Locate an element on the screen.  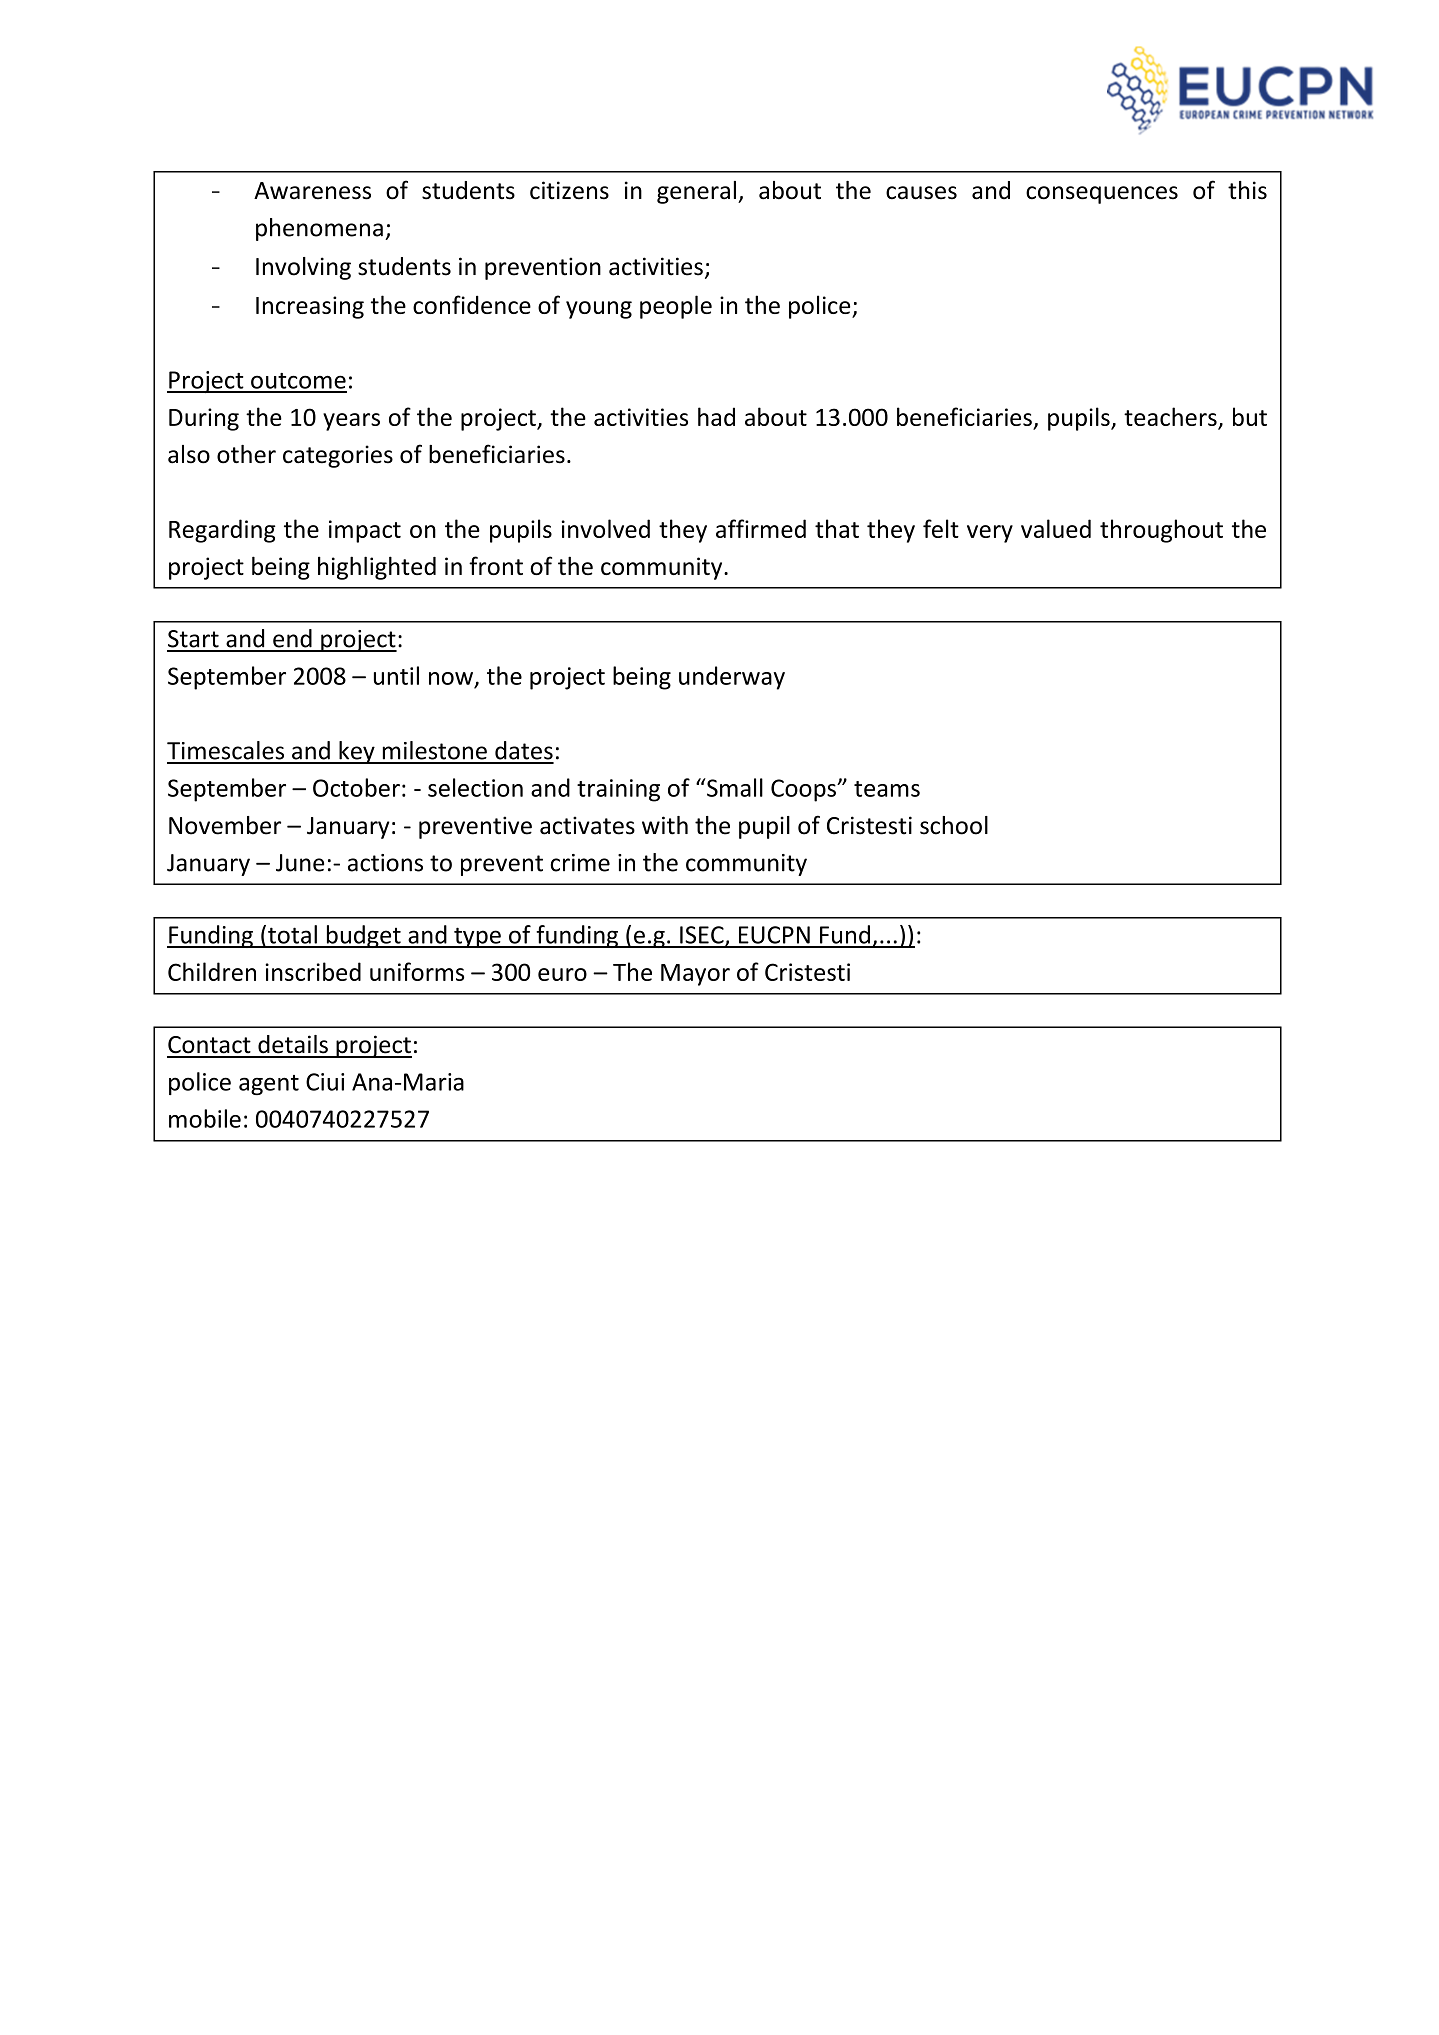
Small is located at coordinates (734, 787).
